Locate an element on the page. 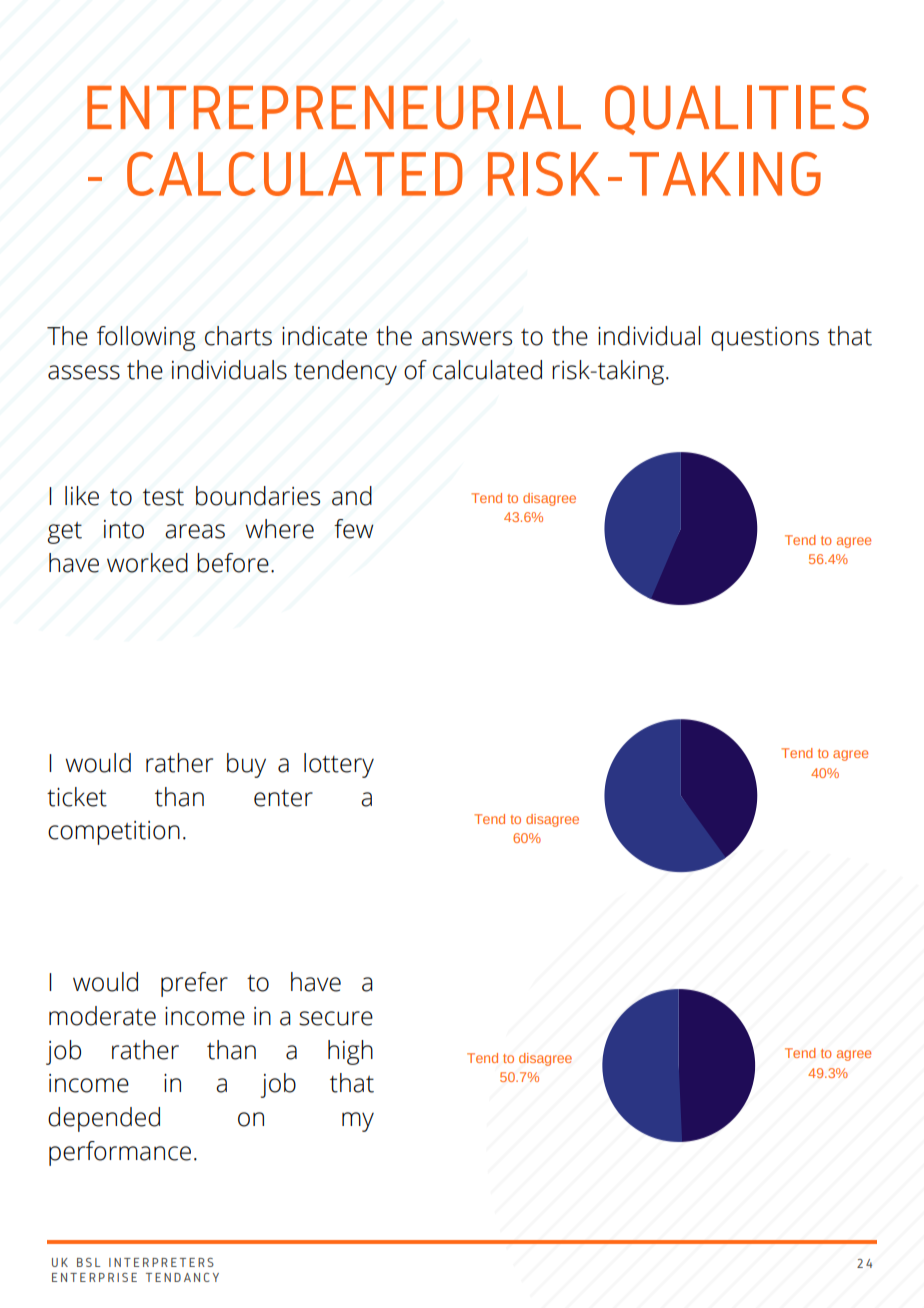  answers is located at coordinates (467, 338).
